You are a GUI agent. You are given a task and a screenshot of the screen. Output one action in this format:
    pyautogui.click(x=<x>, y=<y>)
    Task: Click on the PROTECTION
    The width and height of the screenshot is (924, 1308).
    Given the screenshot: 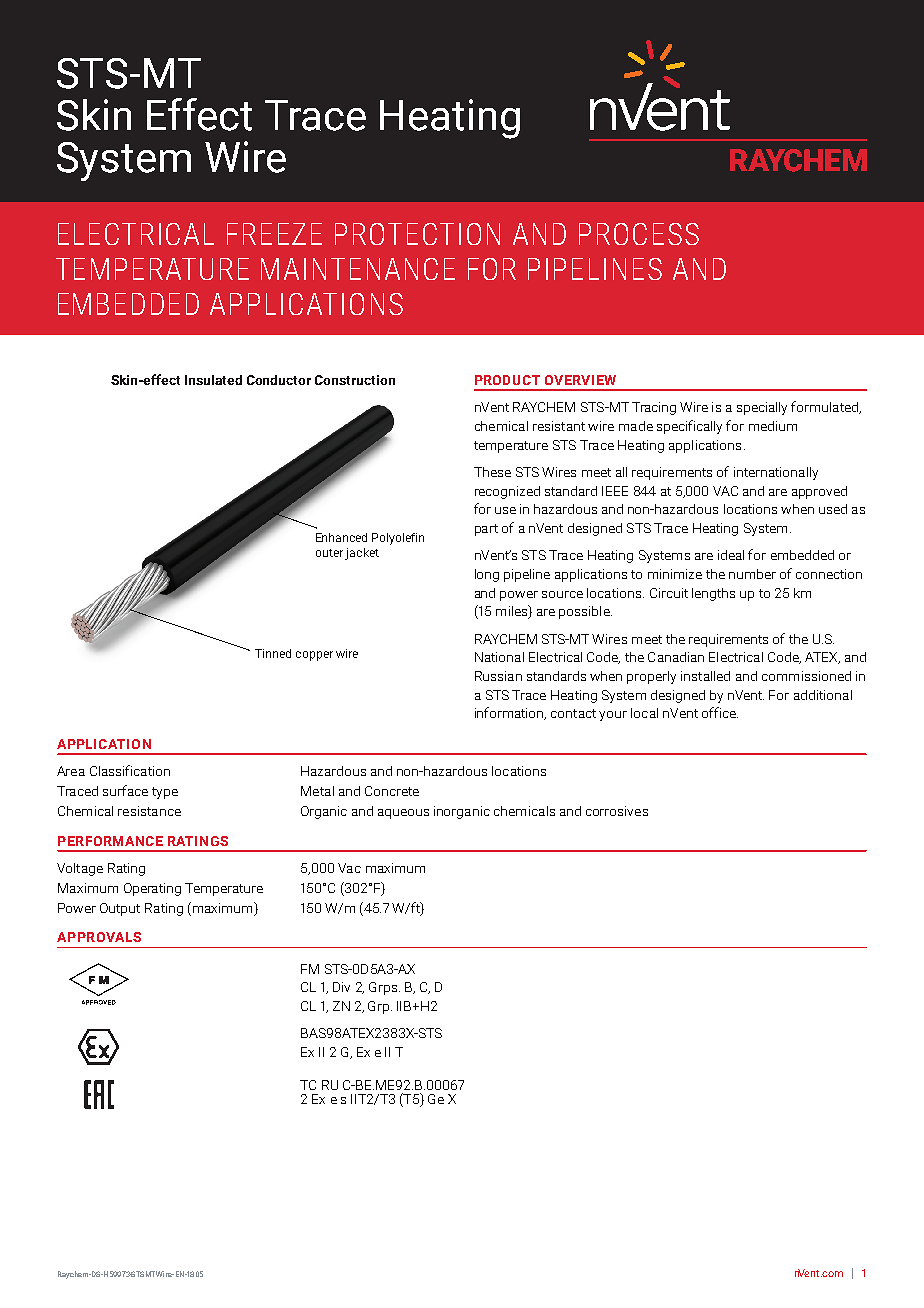 What is the action you would take?
    pyautogui.click(x=417, y=234)
